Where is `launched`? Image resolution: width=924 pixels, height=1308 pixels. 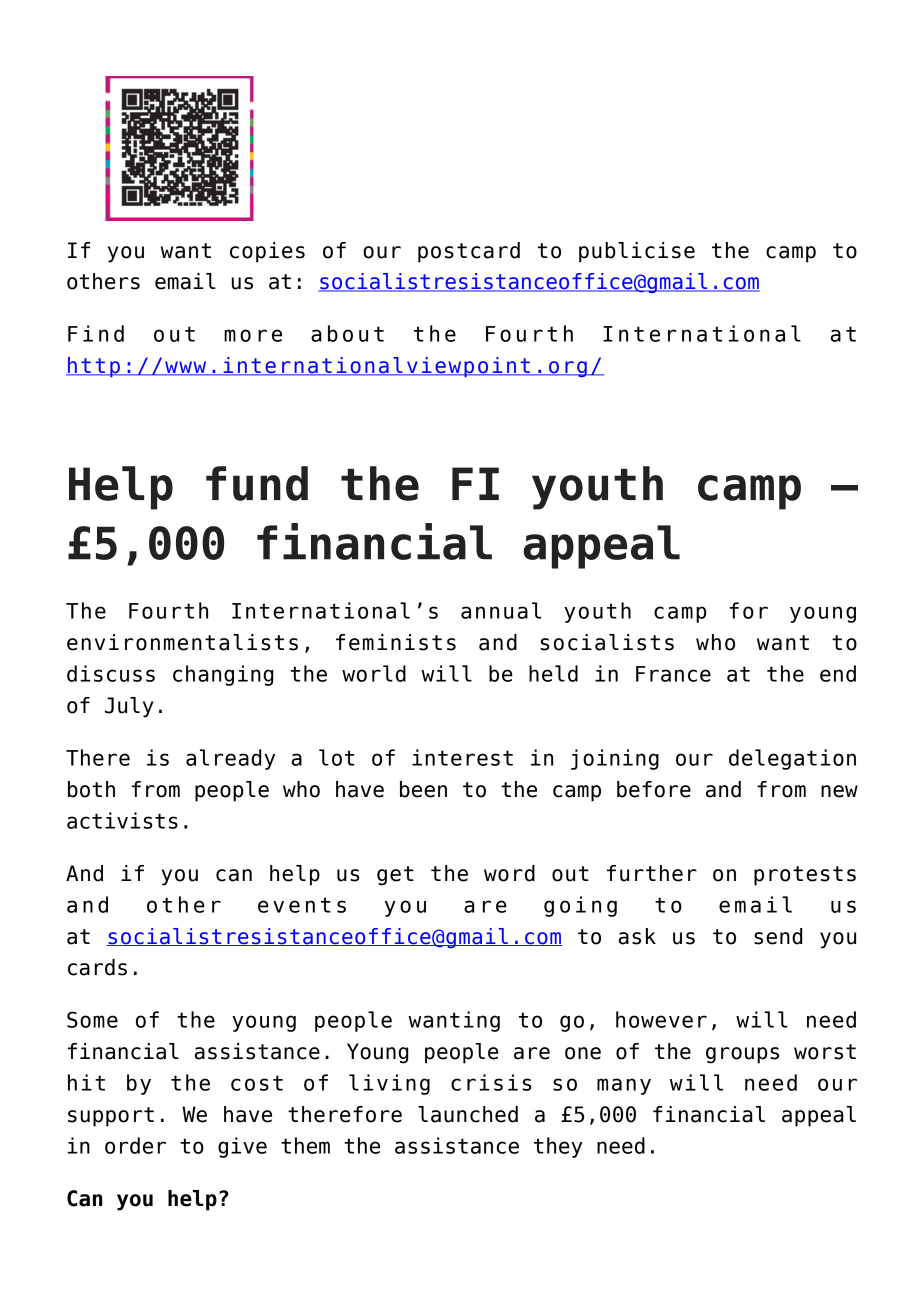
launched is located at coordinates (468, 1114).
